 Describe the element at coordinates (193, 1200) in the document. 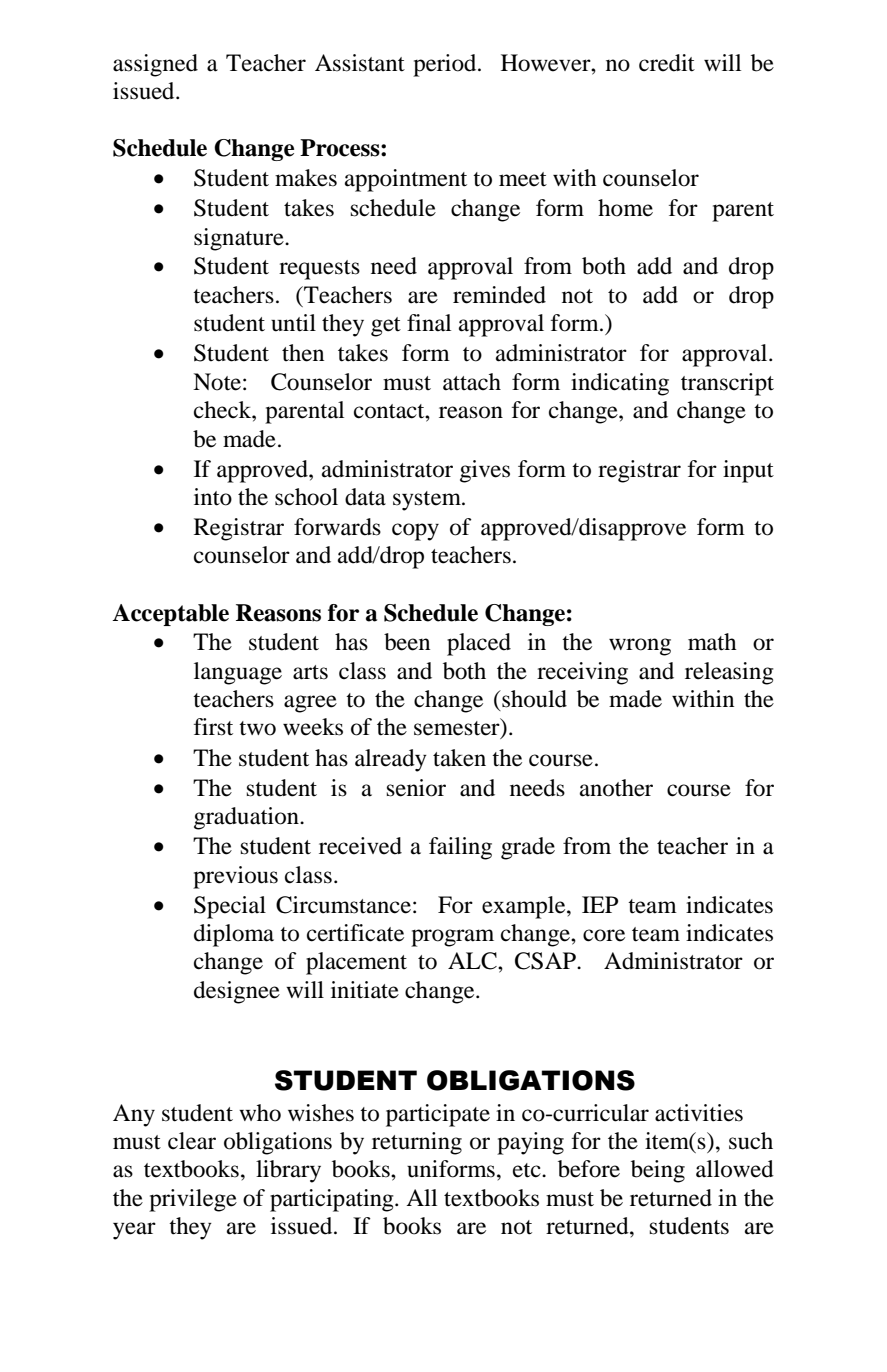

I see `privilege` at that location.
